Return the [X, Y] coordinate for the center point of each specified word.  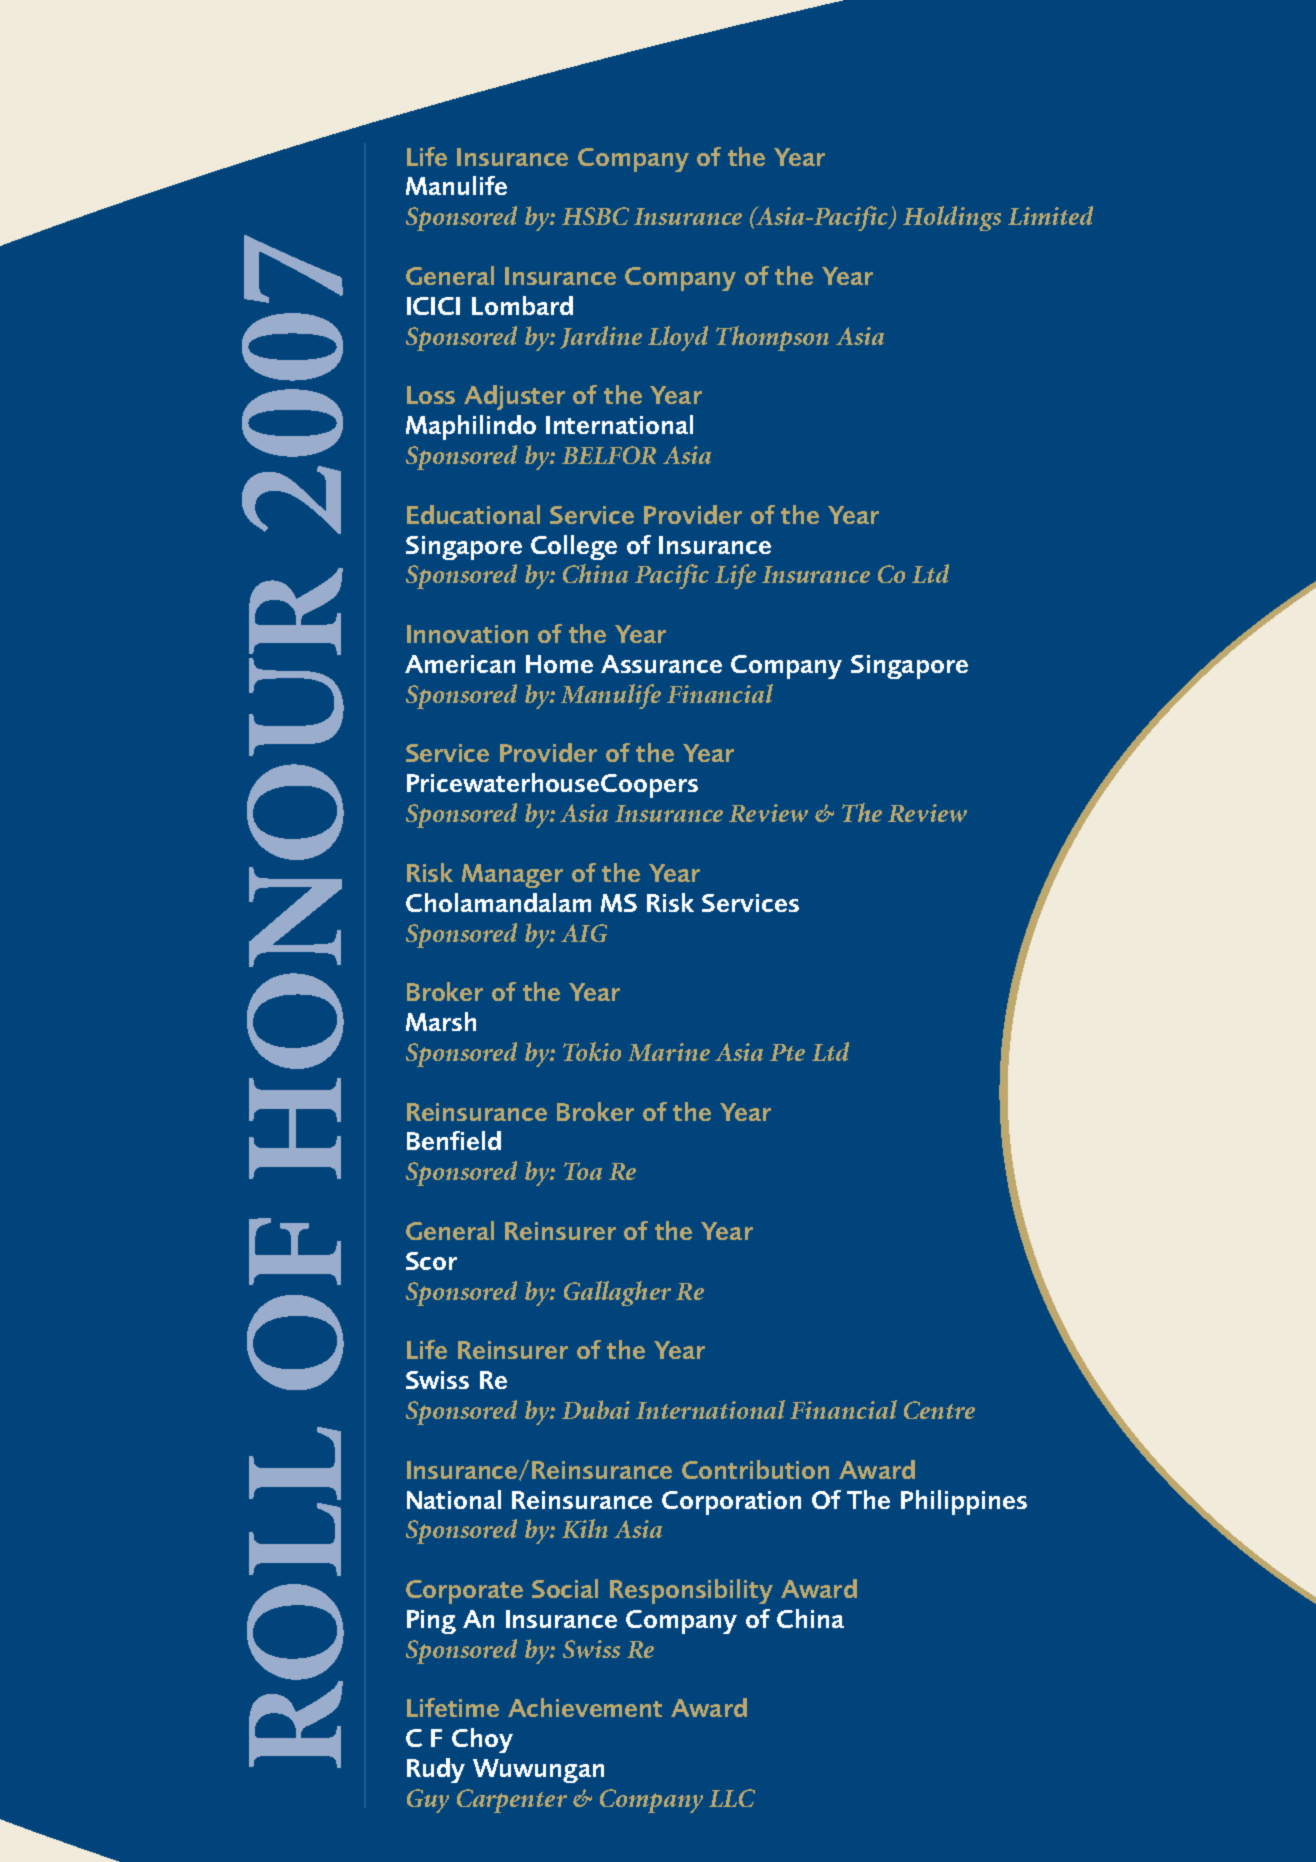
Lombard [522, 305]
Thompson [772, 338]
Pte [787, 1052]
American [460, 664]
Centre [939, 1410]
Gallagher [617, 1293]
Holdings [952, 218]
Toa [583, 1171]
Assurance [661, 664]
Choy [482, 1740]
